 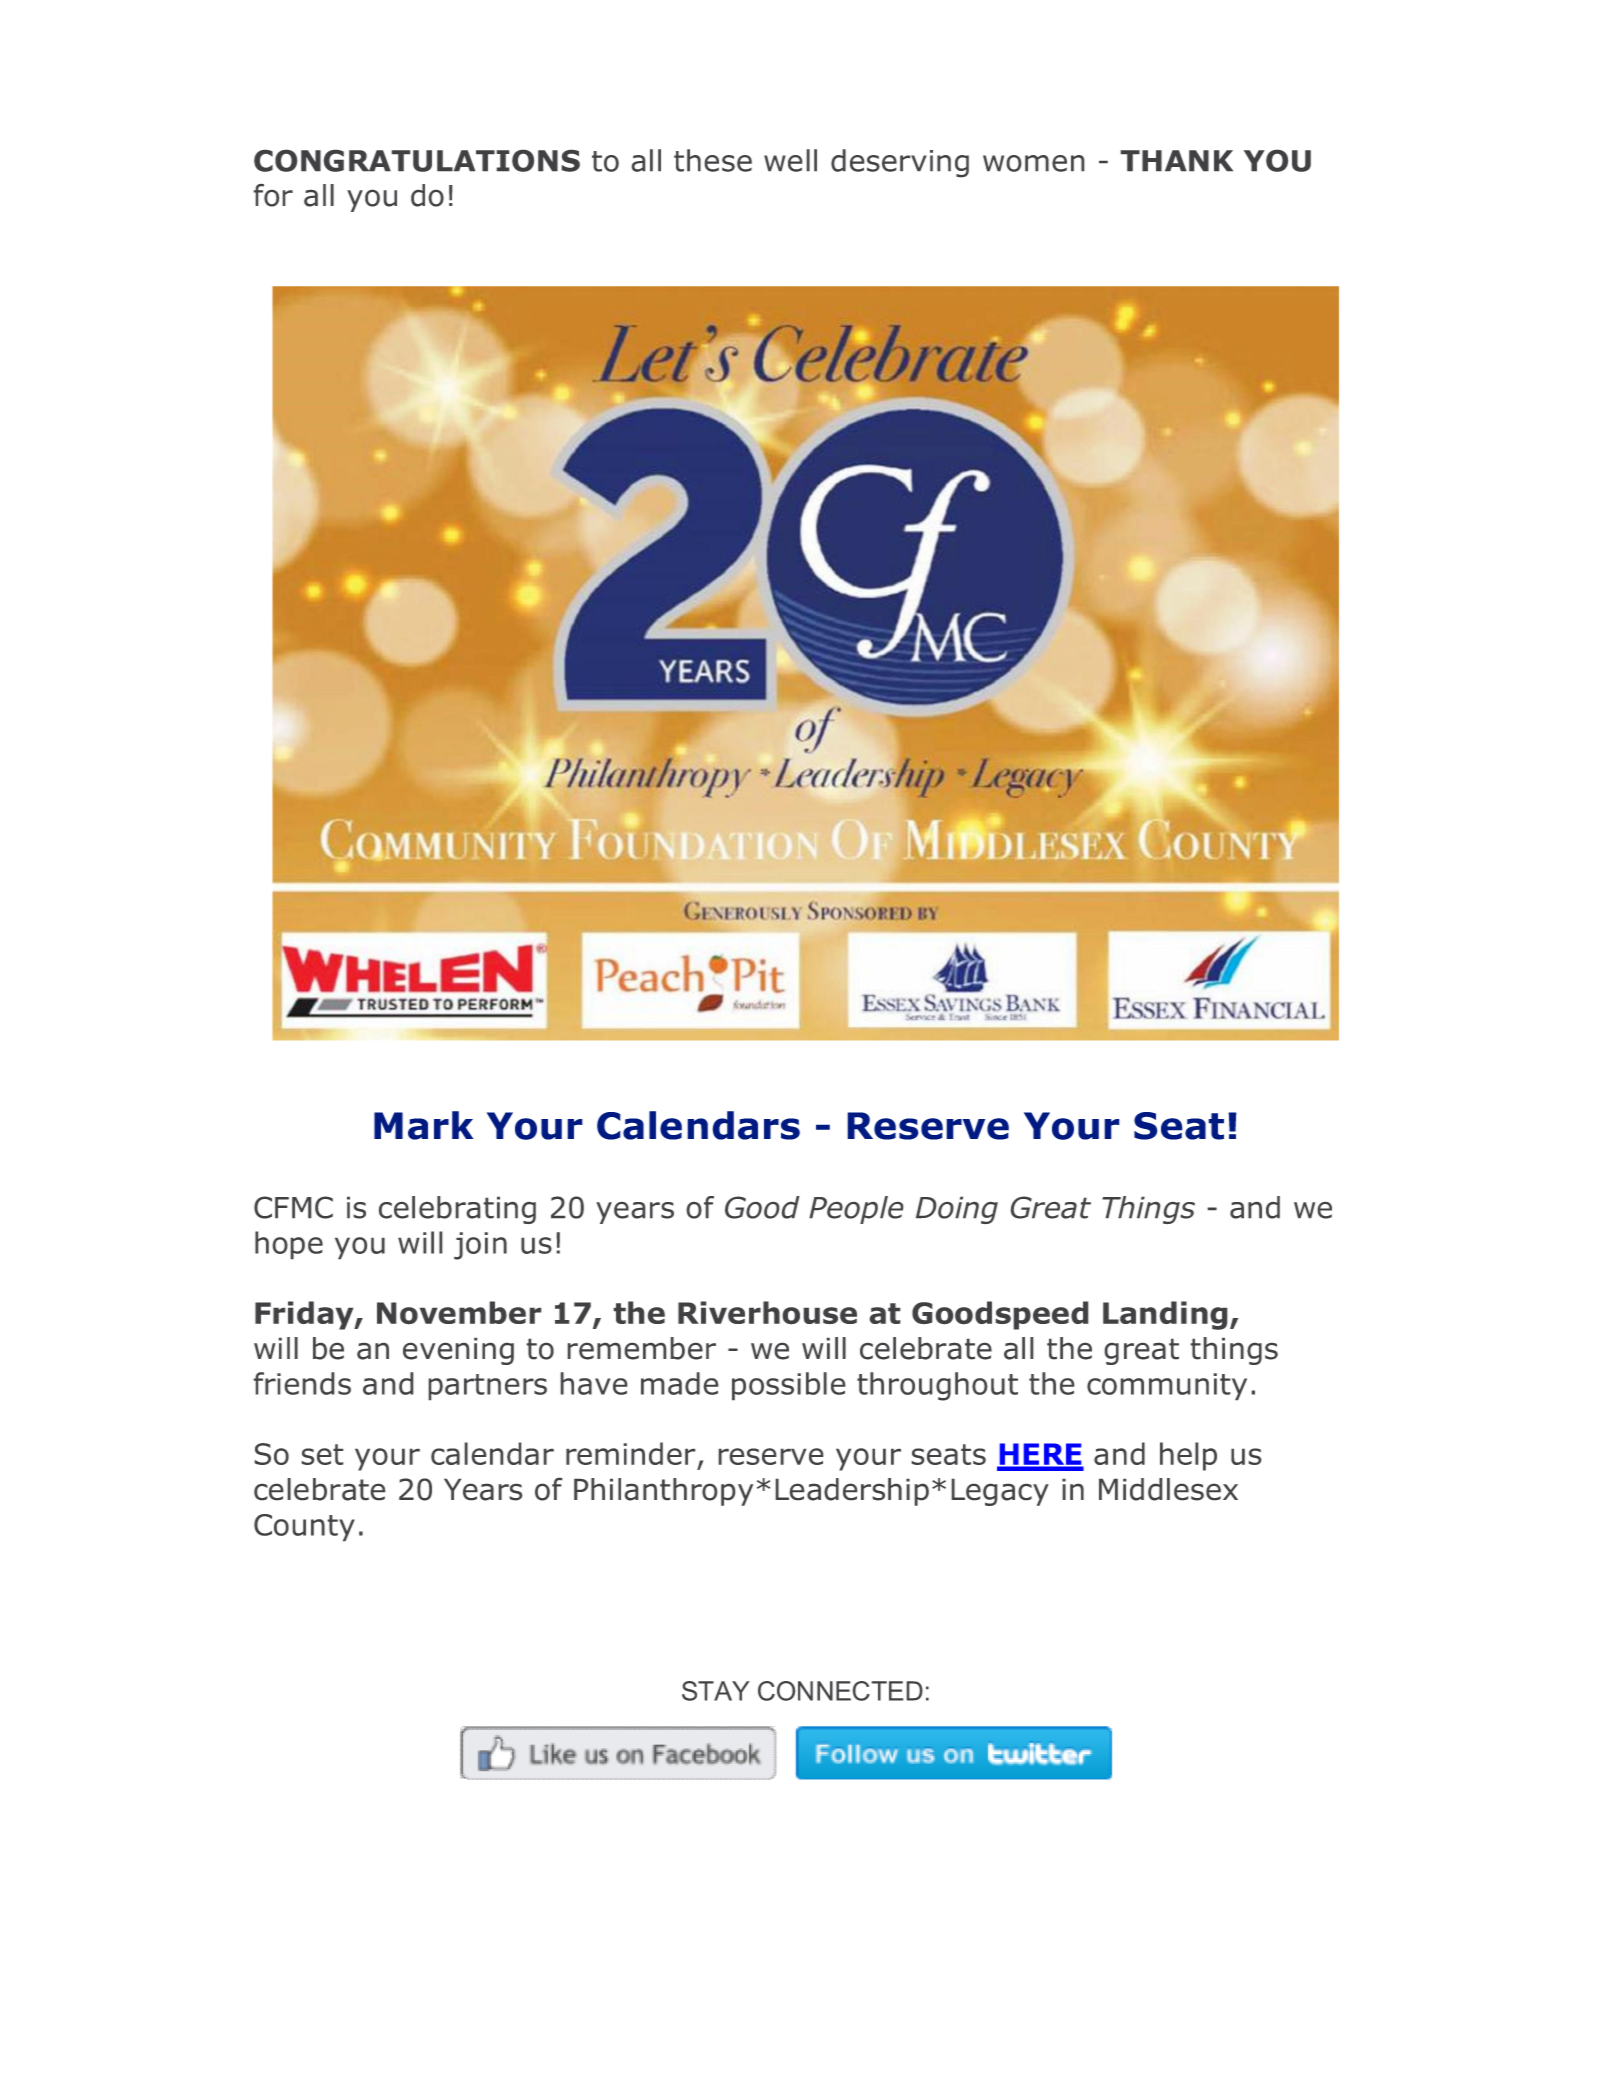 What do you see at coordinates (679, 1383) in the document?
I see `made` at bounding box center [679, 1383].
